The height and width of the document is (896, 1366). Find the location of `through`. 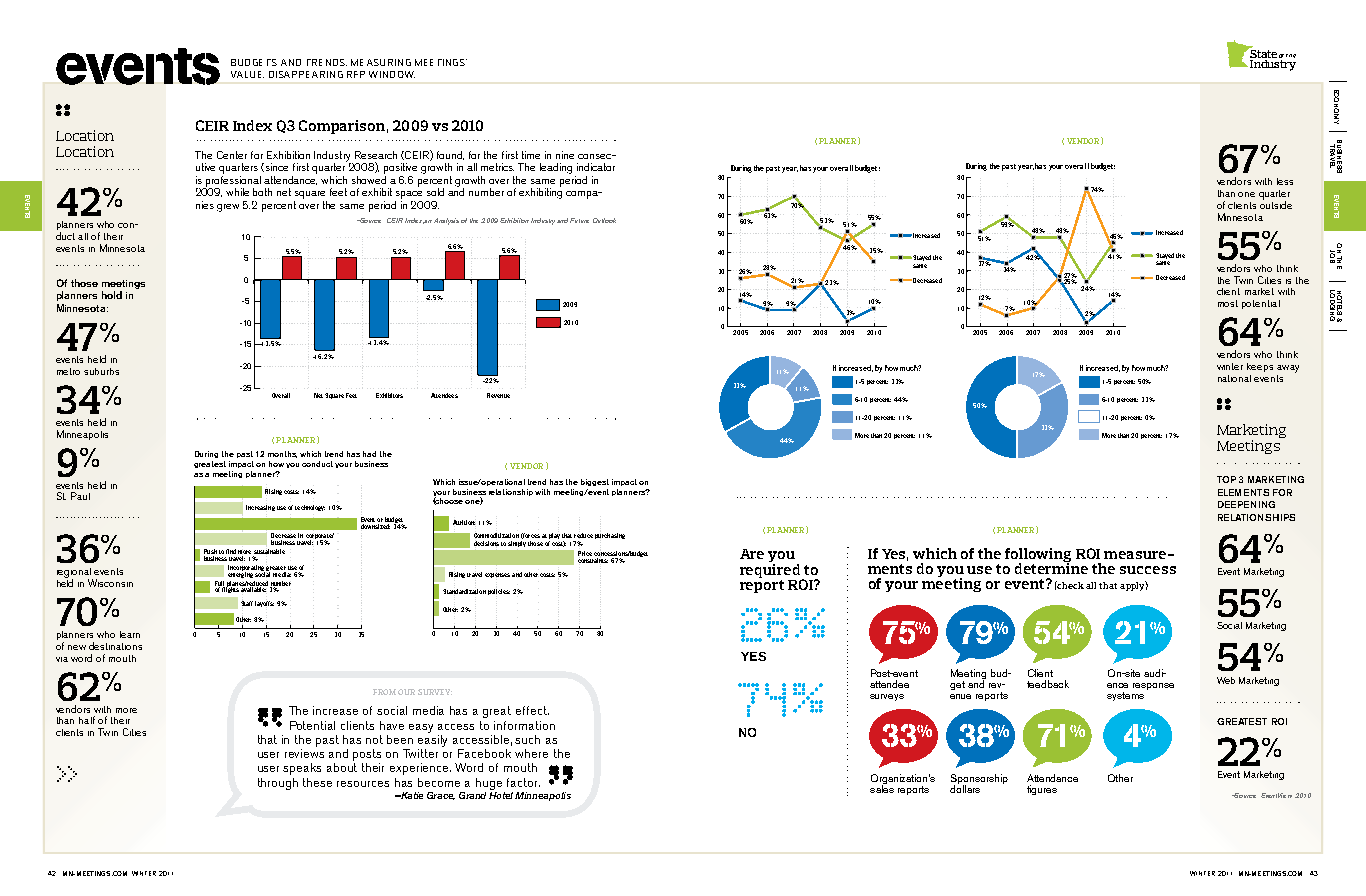

through is located at coordinates (278, 784).
